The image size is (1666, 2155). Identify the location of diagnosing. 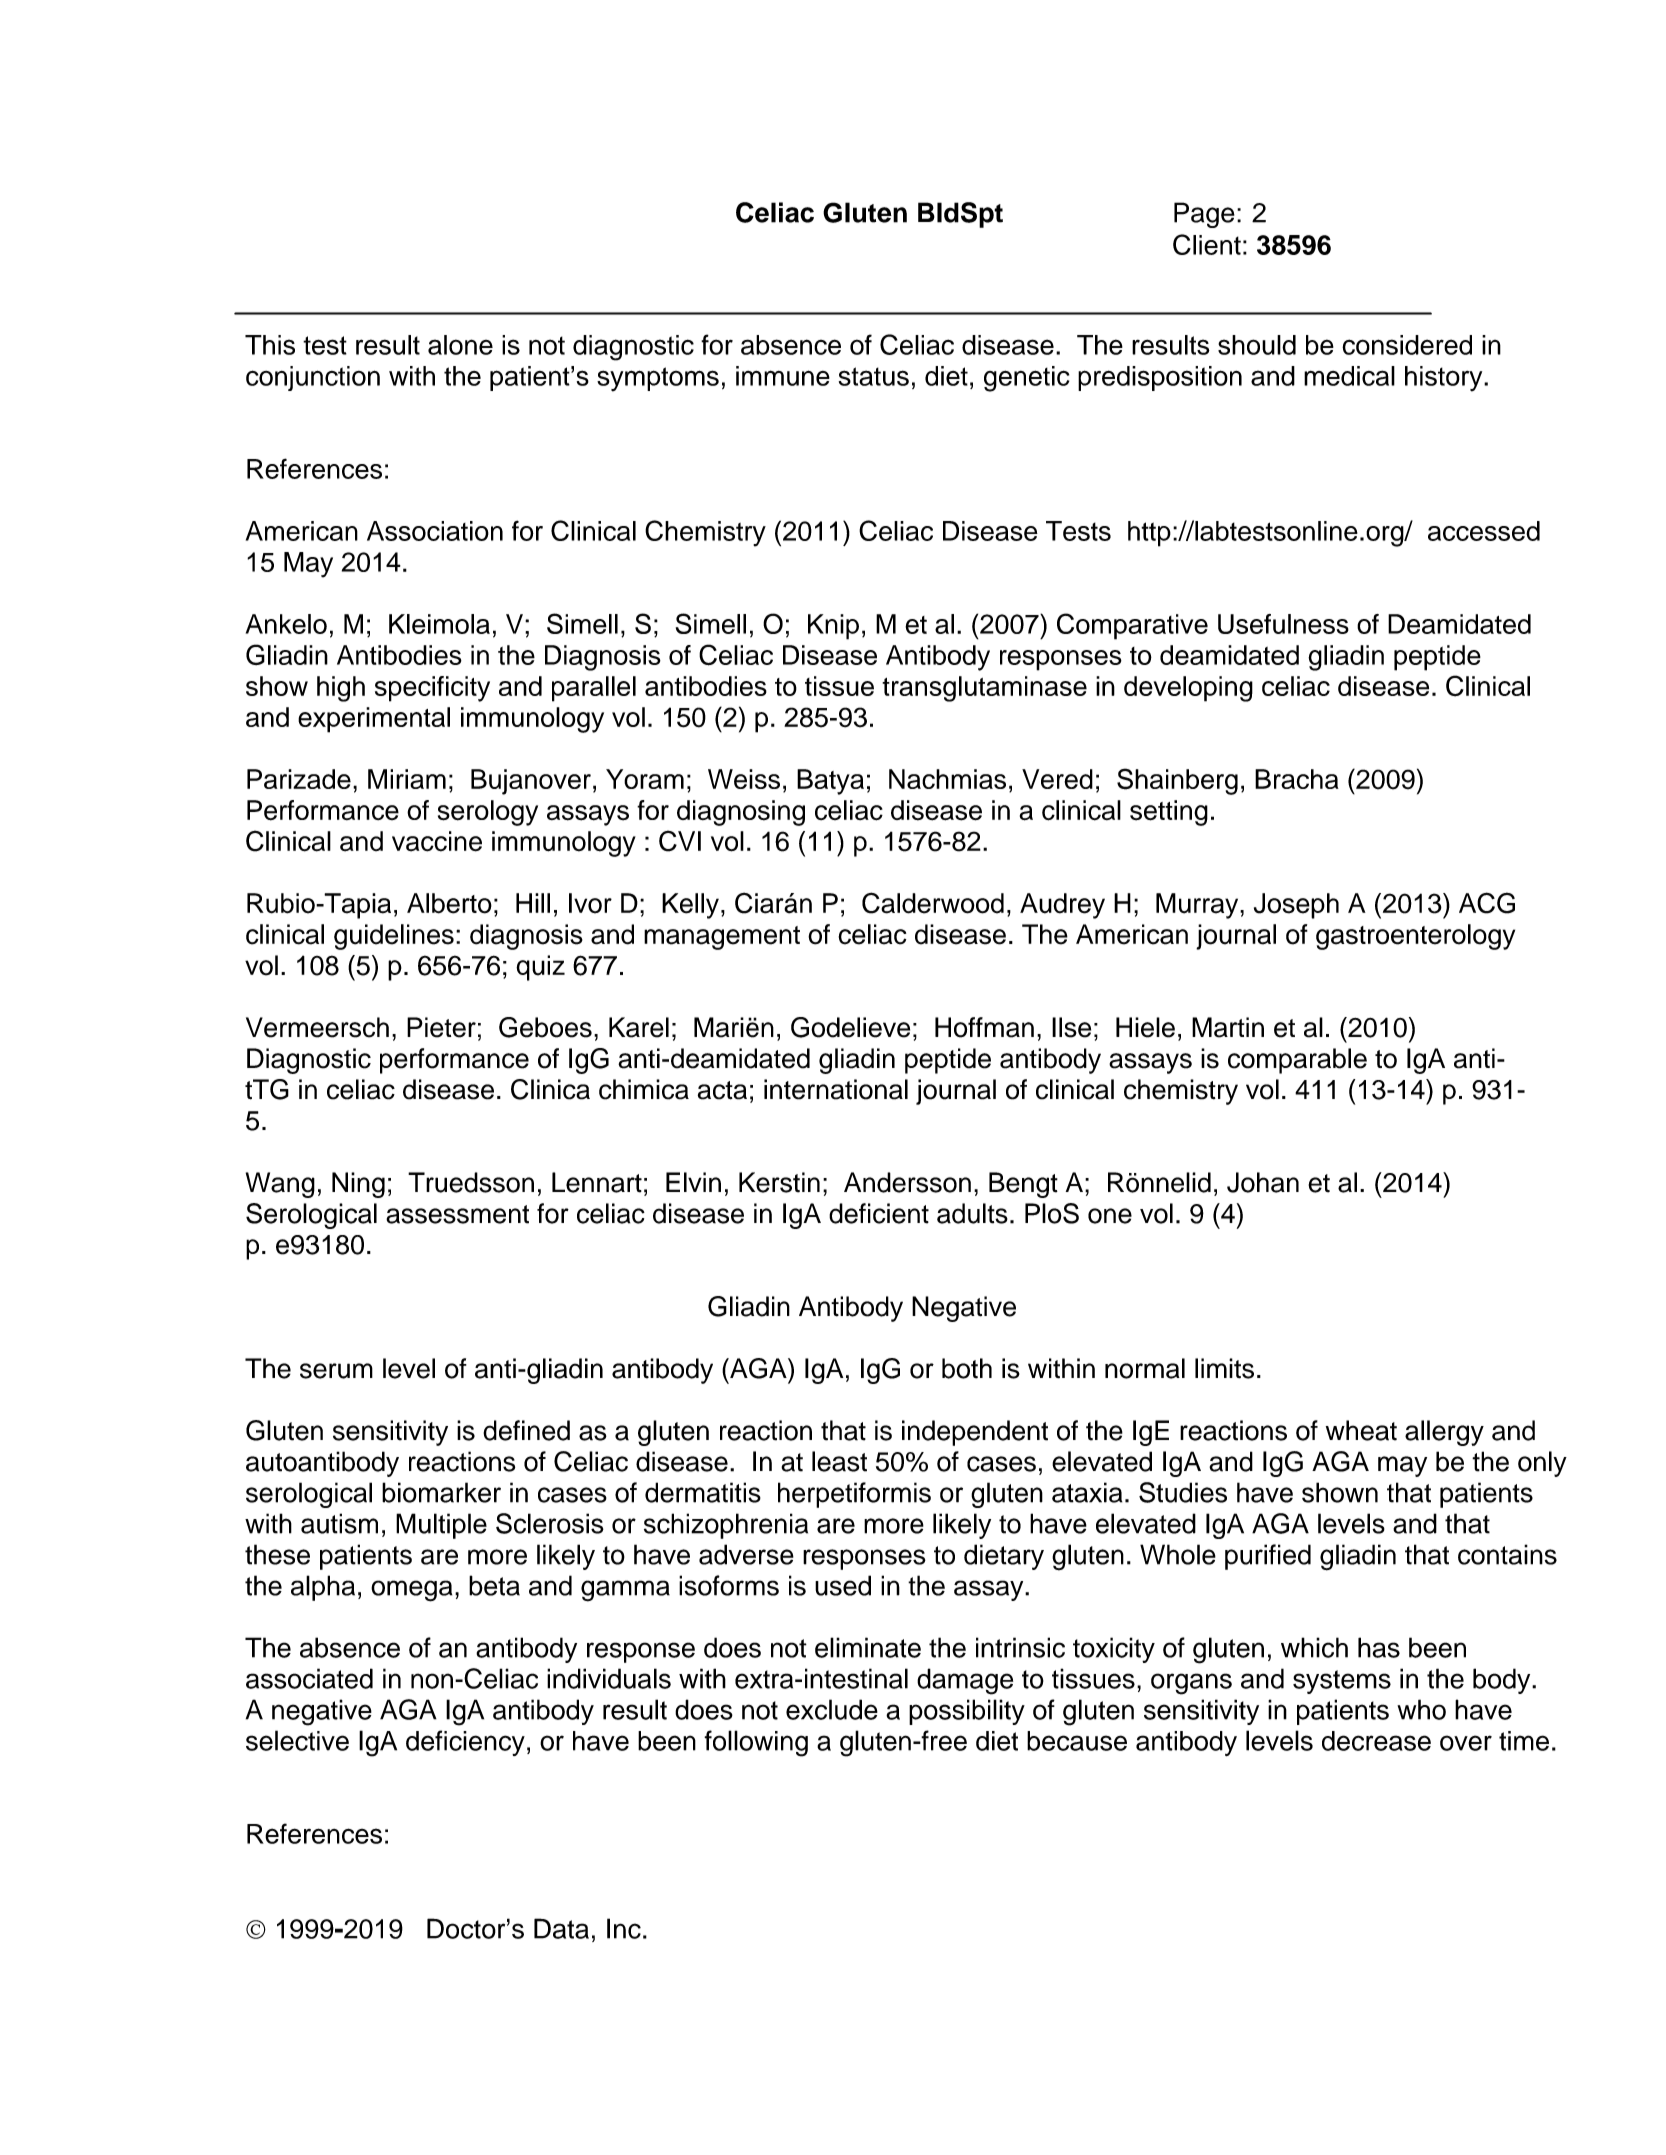
(741, 813).
